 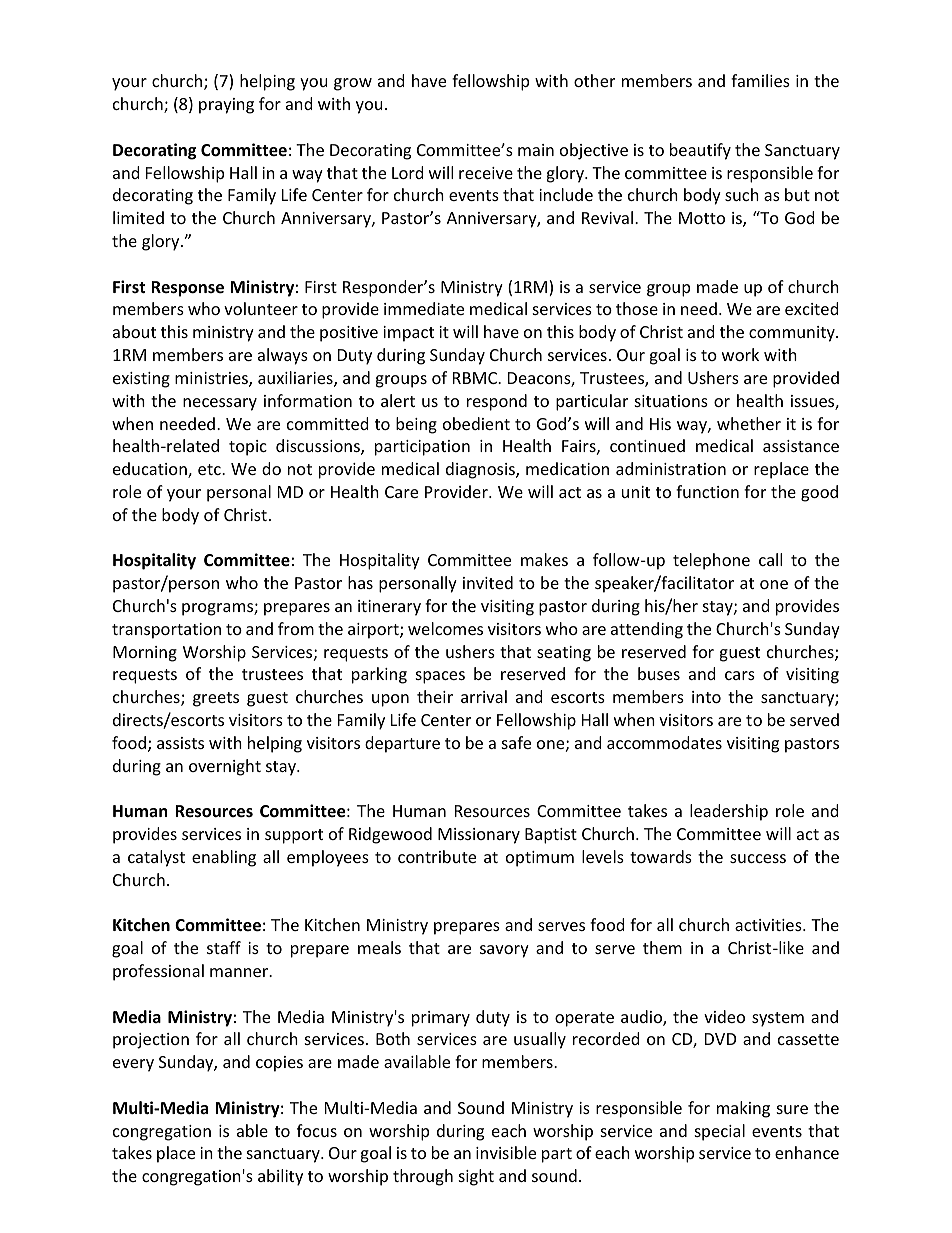 I want to click on praying, so click(x=226, y=106).
